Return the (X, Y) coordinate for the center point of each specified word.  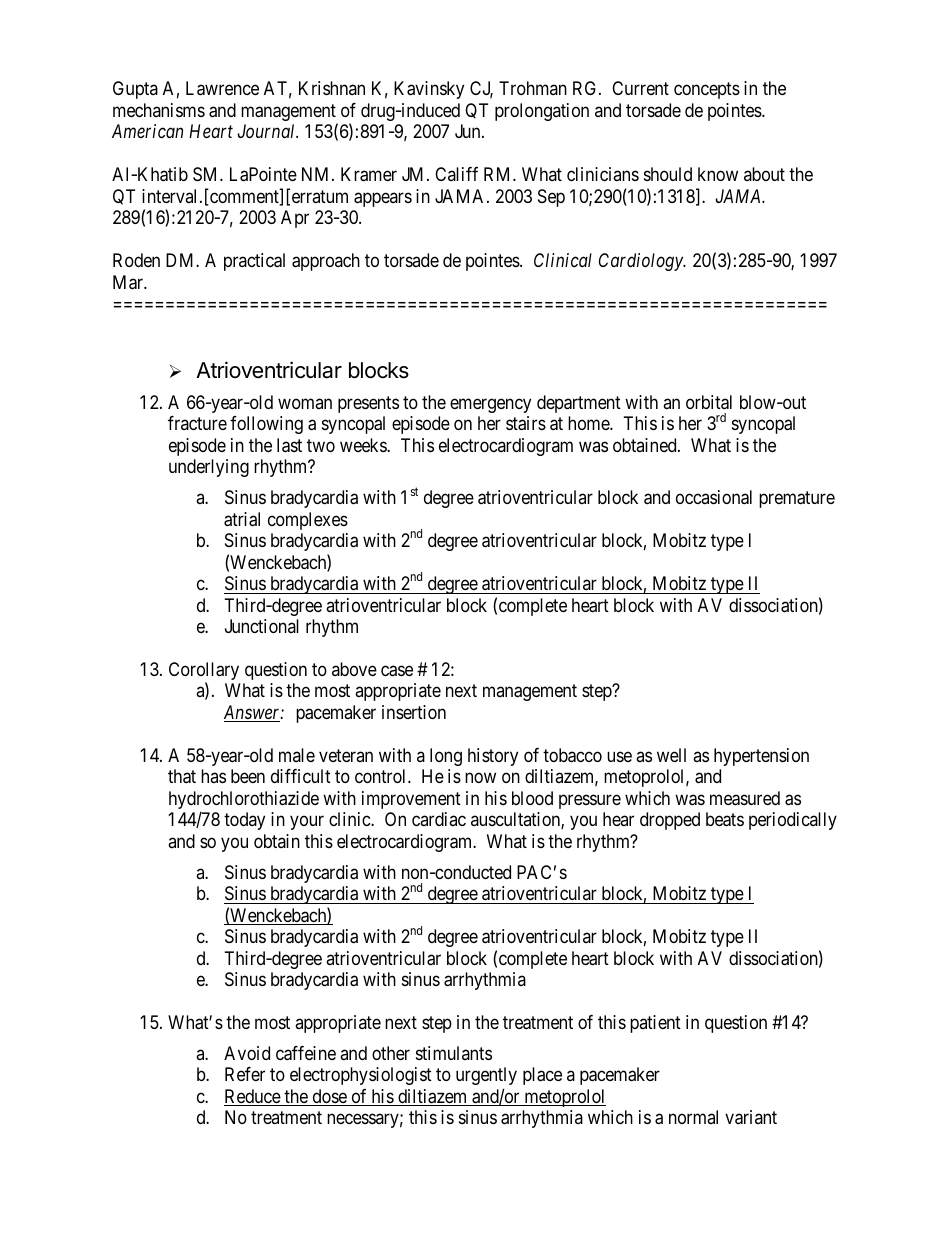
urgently (486, 1076)
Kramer (369, 174)
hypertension (761, 757)
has (213, 776)
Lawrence (222, 88)
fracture (197, 423)
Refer (245, 1074)
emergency (490, 405)
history (493, 757)
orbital (709, 402)
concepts (707, 90)
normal (693, 1117)
